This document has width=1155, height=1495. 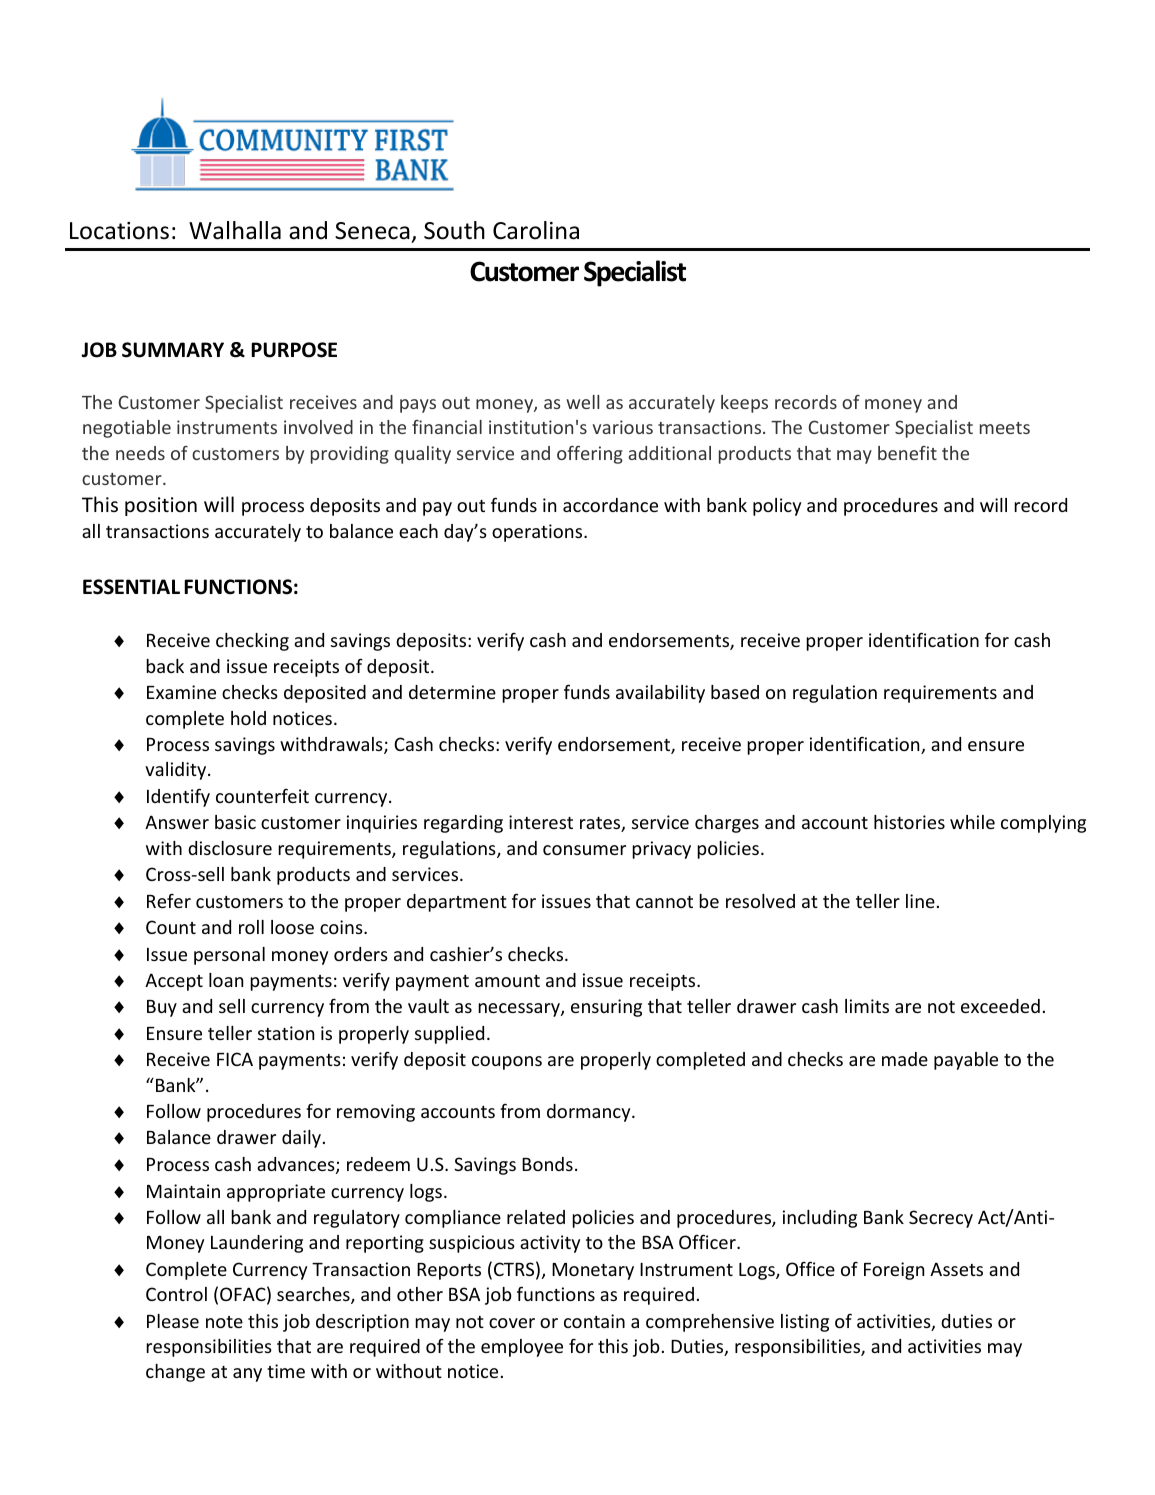 What do you see at coordinates (536, 230) in the document?
I see `Carolina` at bounding box center [536, 230].
